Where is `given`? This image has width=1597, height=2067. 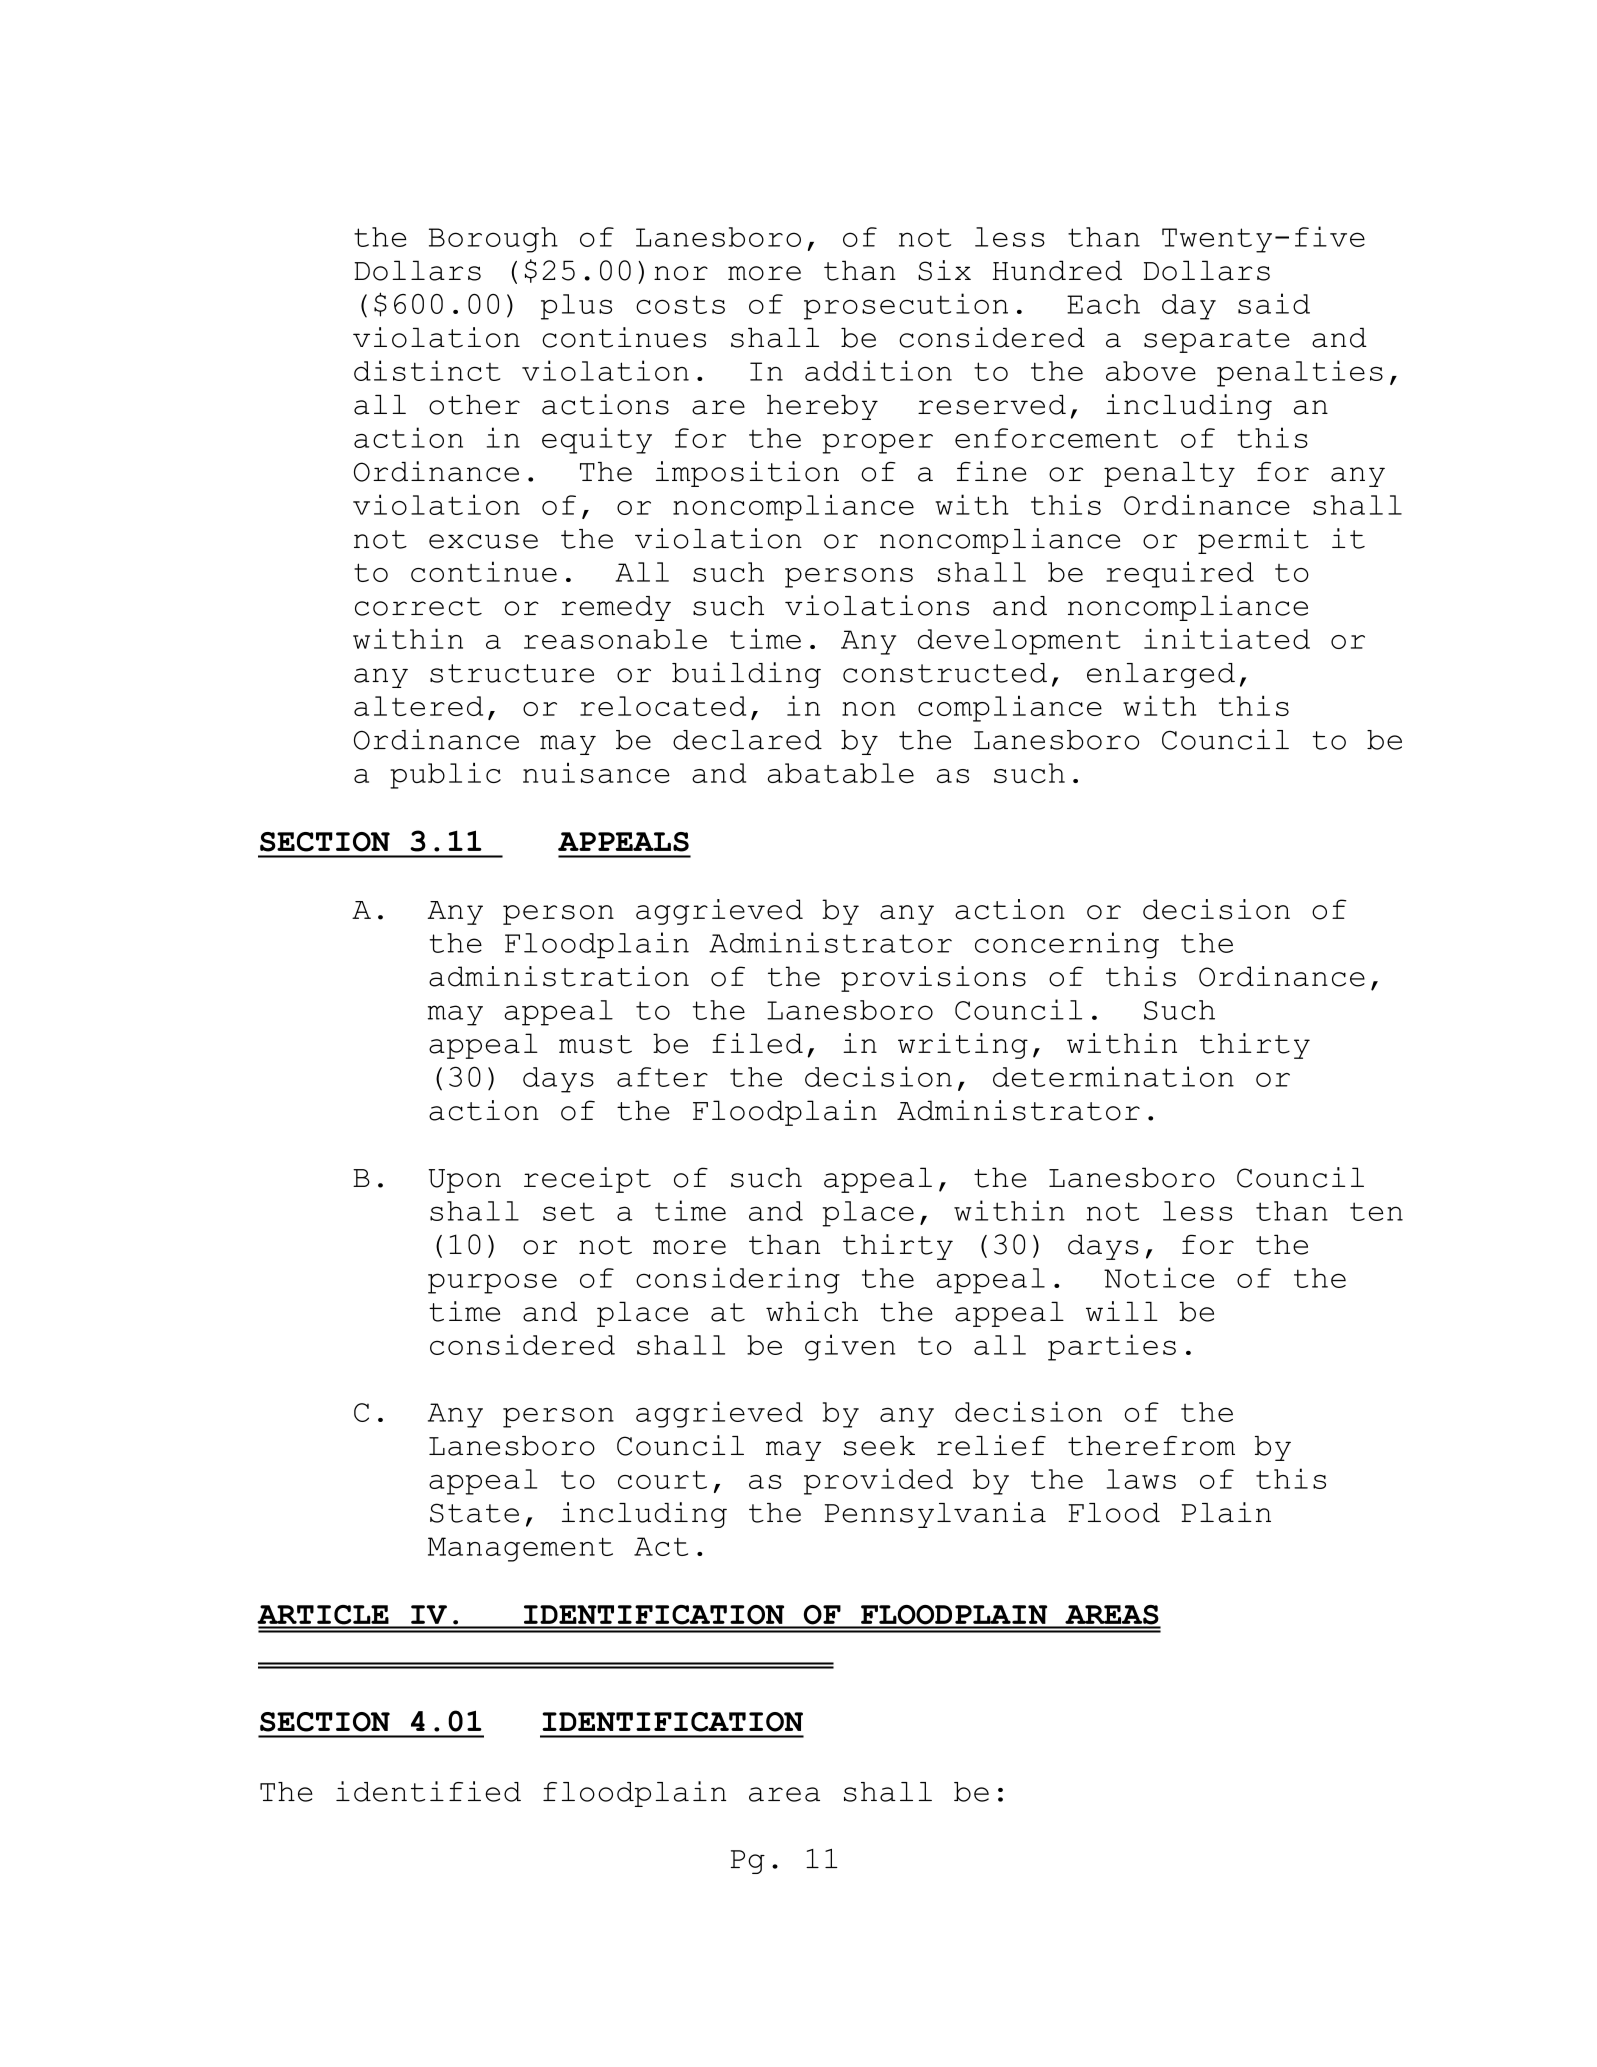
given is located at coordinates (850, 1347).
